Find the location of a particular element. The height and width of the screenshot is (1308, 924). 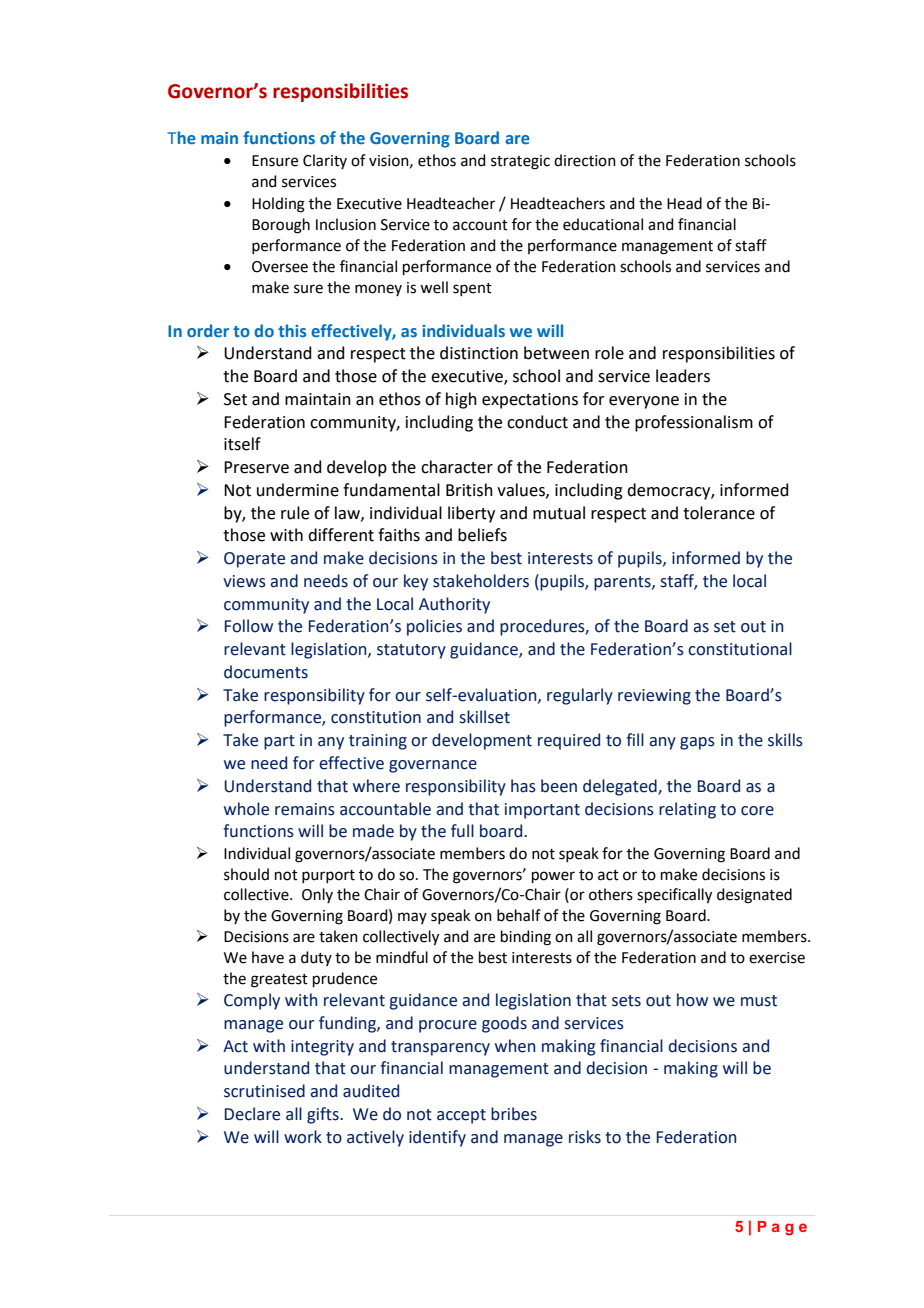

strategic is located at coordinates (520, 162).
